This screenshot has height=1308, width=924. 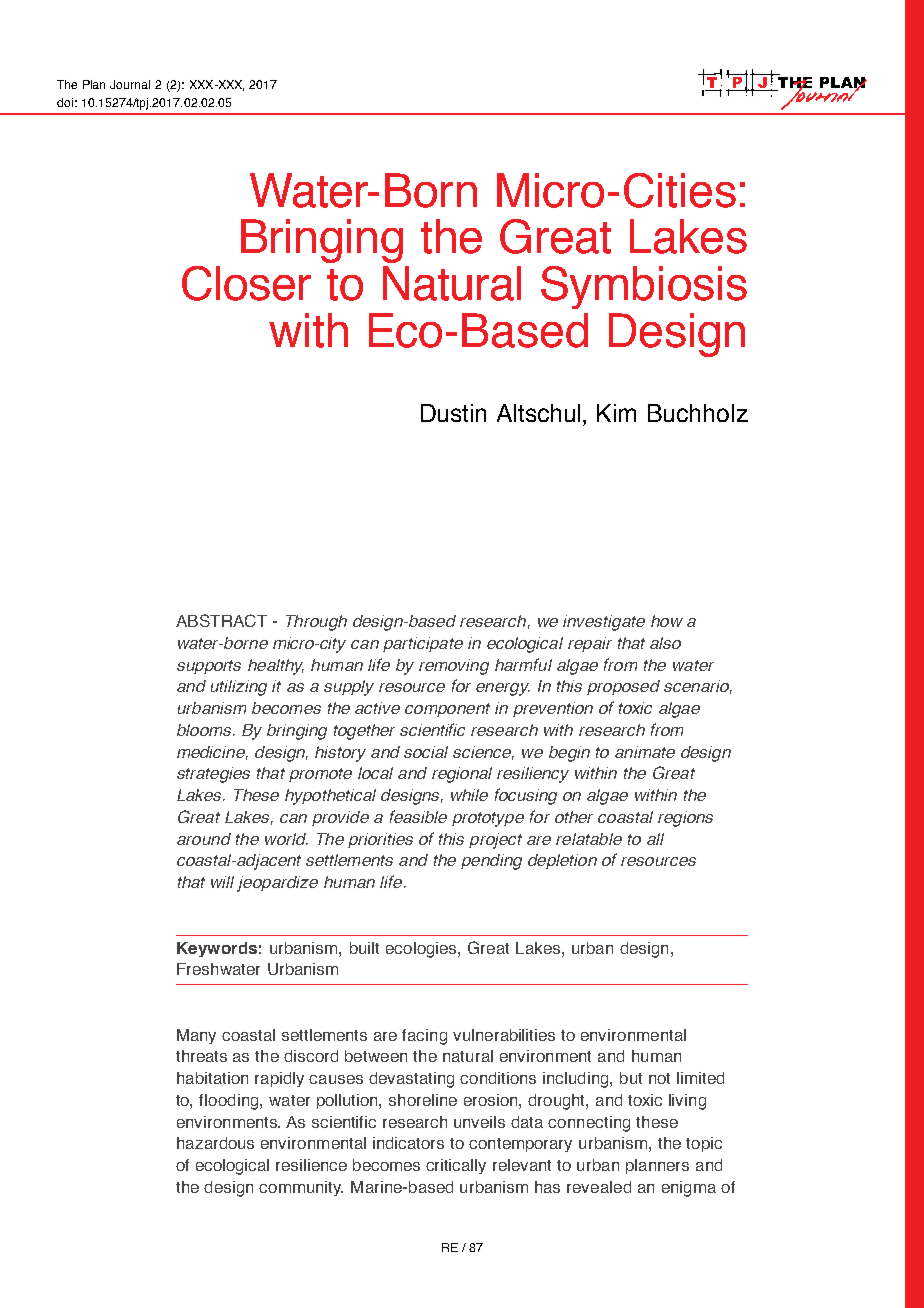 I want to click on ABSTRACT, so click(x=221, y=620).
